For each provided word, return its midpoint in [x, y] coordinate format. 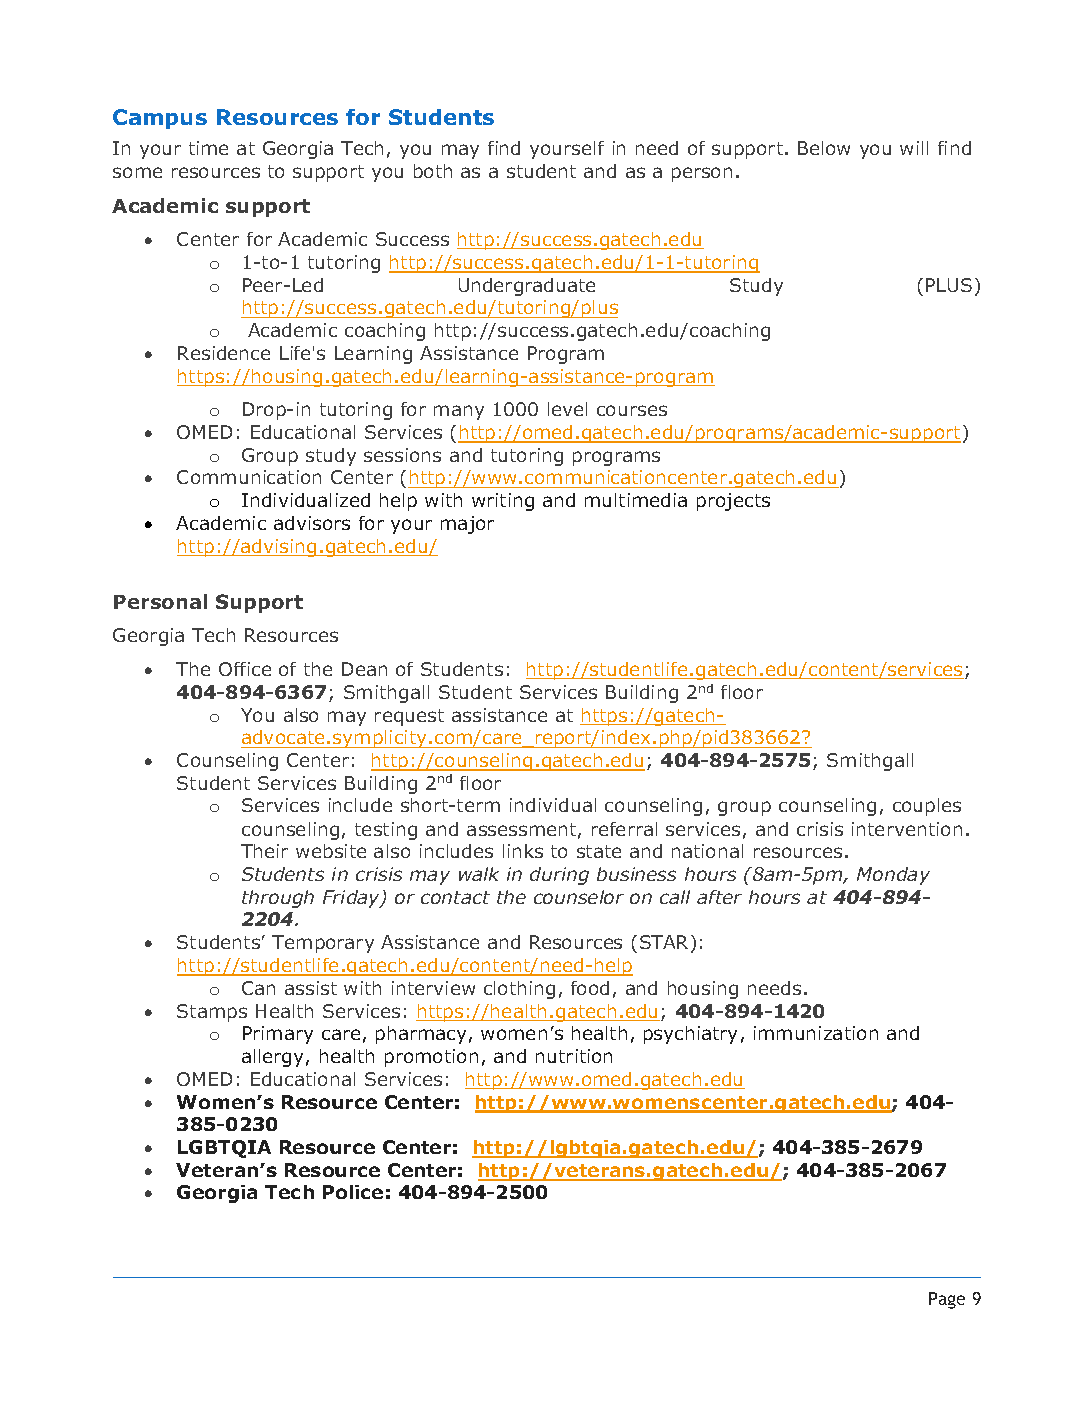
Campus [160, 119]
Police [353, 1192]
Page [947, 1300]
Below [824, 148]
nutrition [574, 1056]
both [433, 171]
